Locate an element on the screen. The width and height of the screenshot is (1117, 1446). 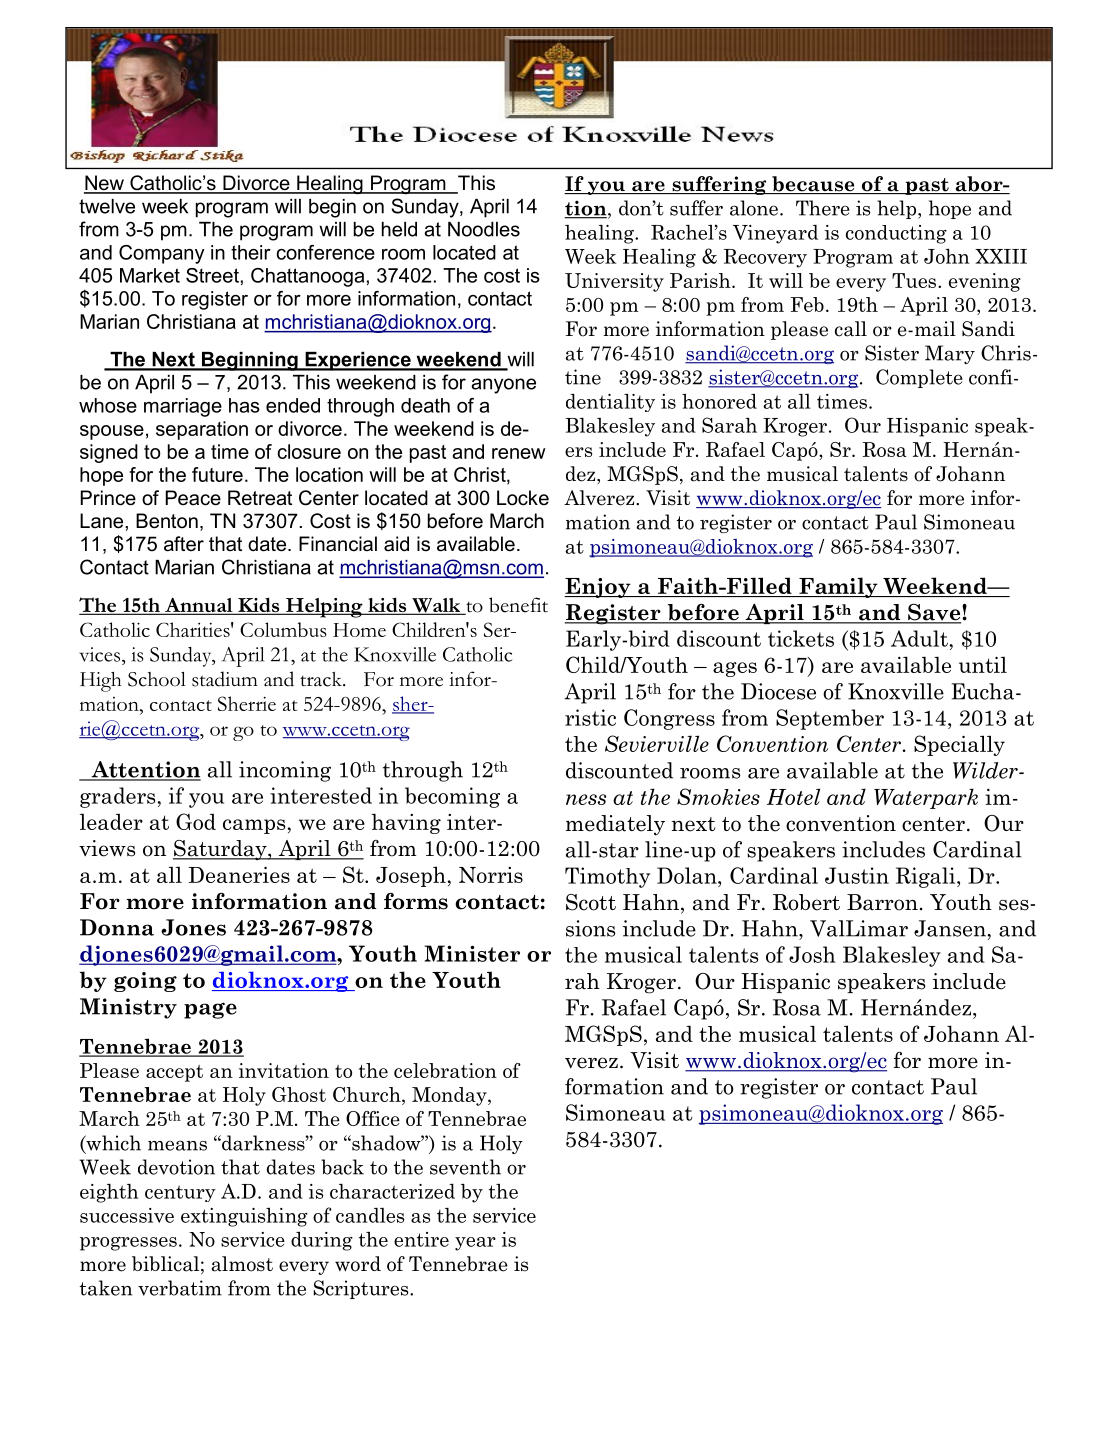
entire is located at coordinates (421, 1239).
